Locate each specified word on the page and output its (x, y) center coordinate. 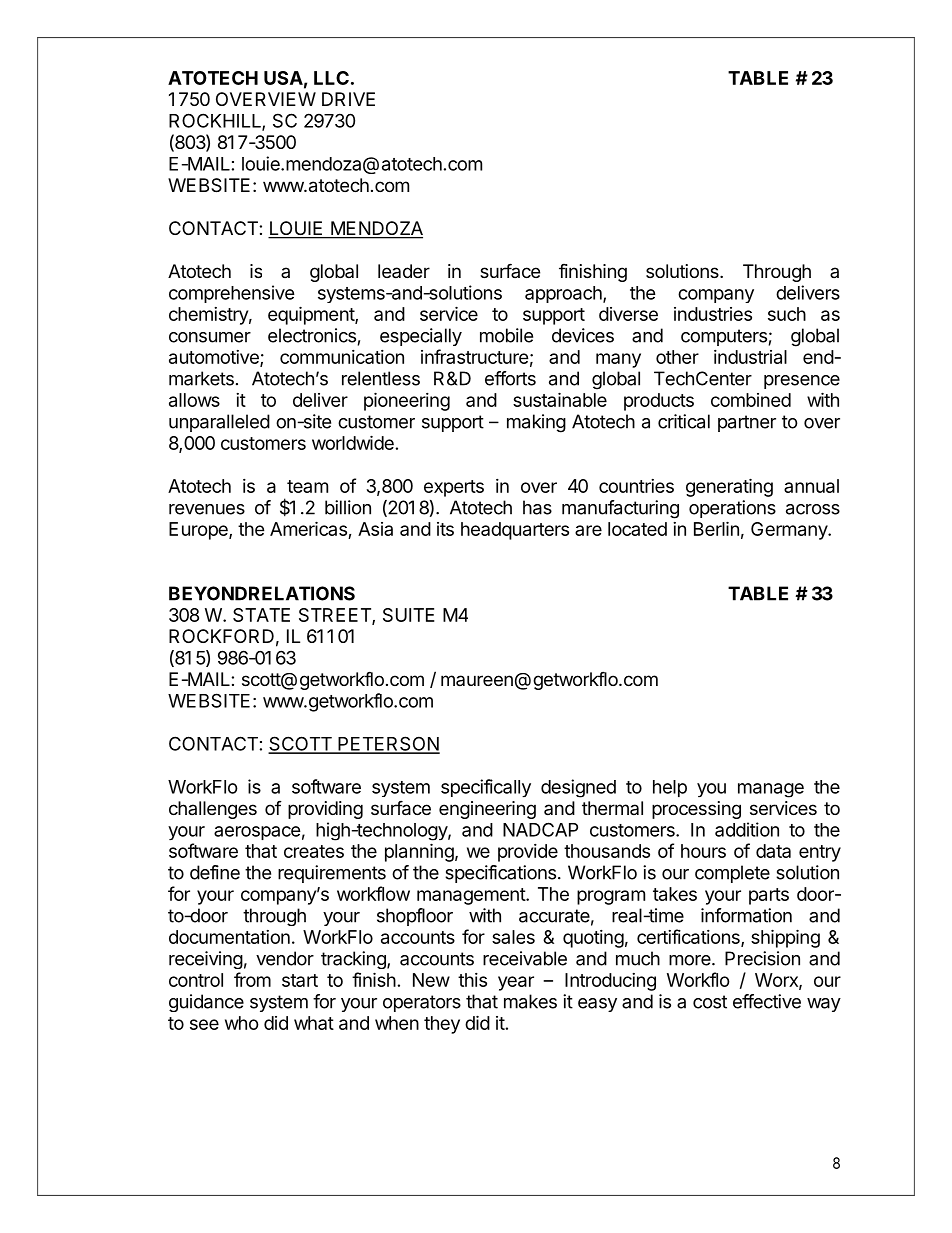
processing (696, 810)
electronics (312, 335)
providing (325, 810)
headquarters (515, 531)
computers (724, 337)
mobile (506, 335)
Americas (308, 528)
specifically (486, 788)
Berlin (716, 528)
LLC (331, 78)
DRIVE (348, 99)
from (252, 979)
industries (713, 314)
